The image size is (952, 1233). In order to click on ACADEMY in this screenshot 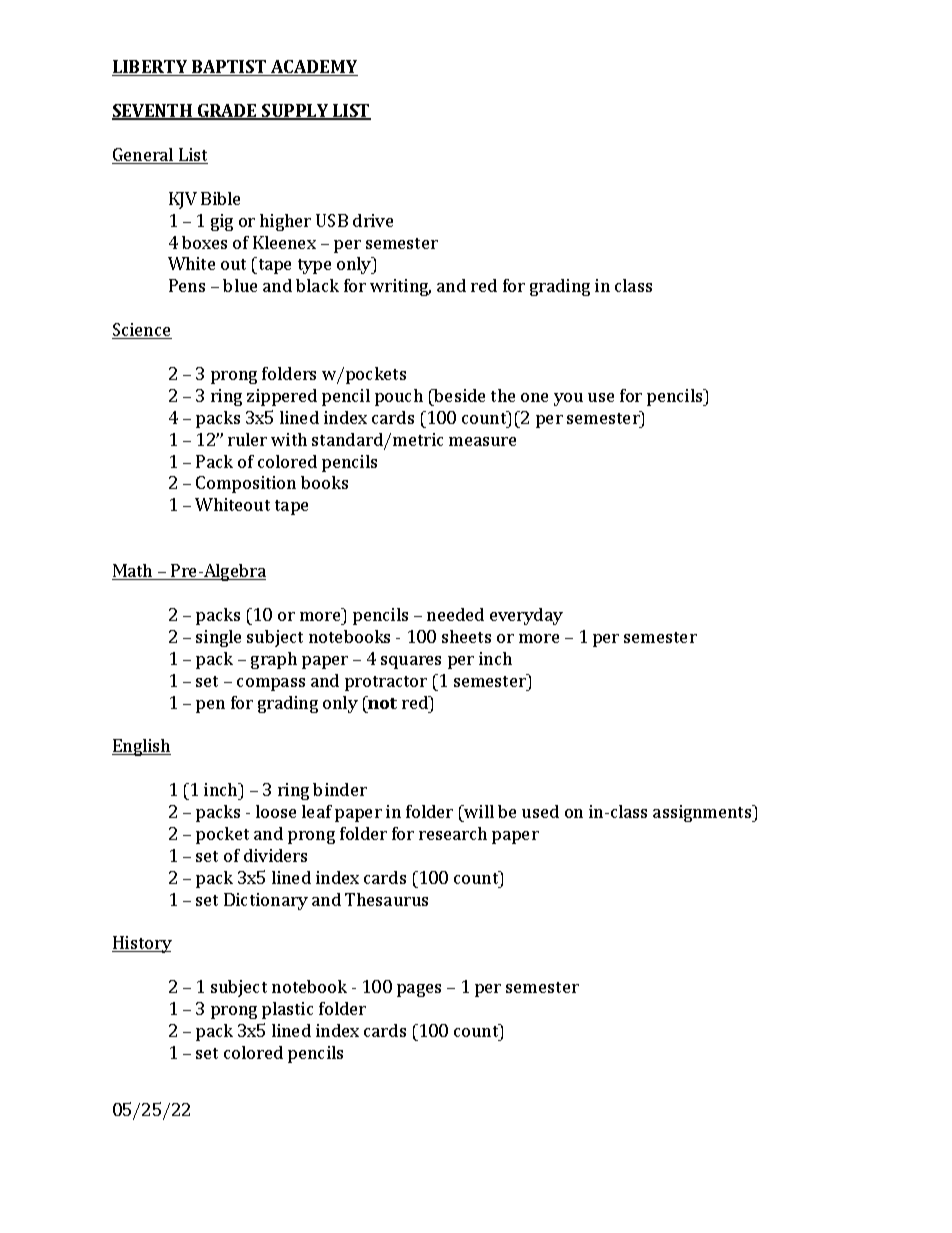, I will do `click(313, 68)`.
